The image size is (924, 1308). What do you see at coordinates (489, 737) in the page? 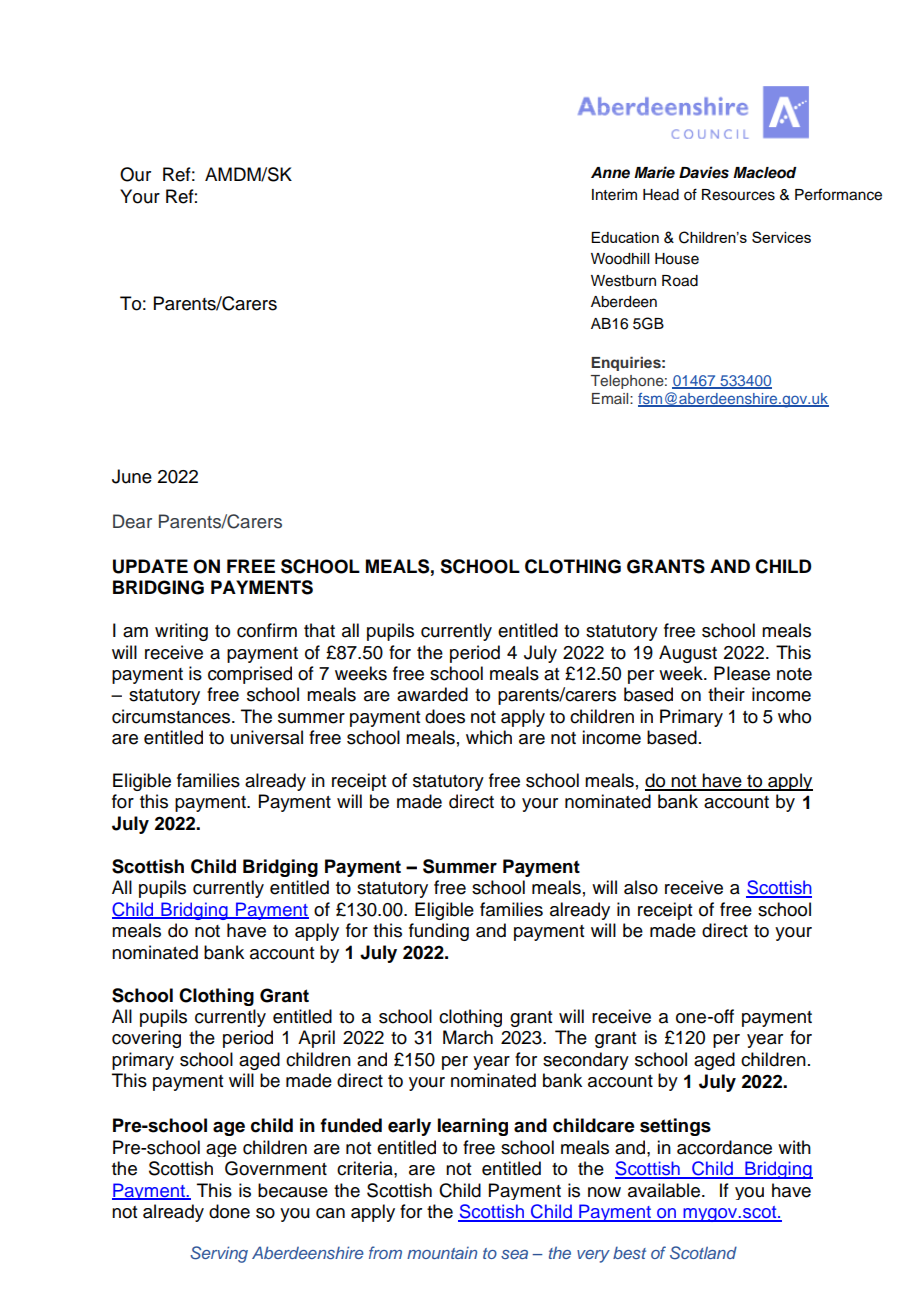
I see `which` at bounding box center [489, 737].
